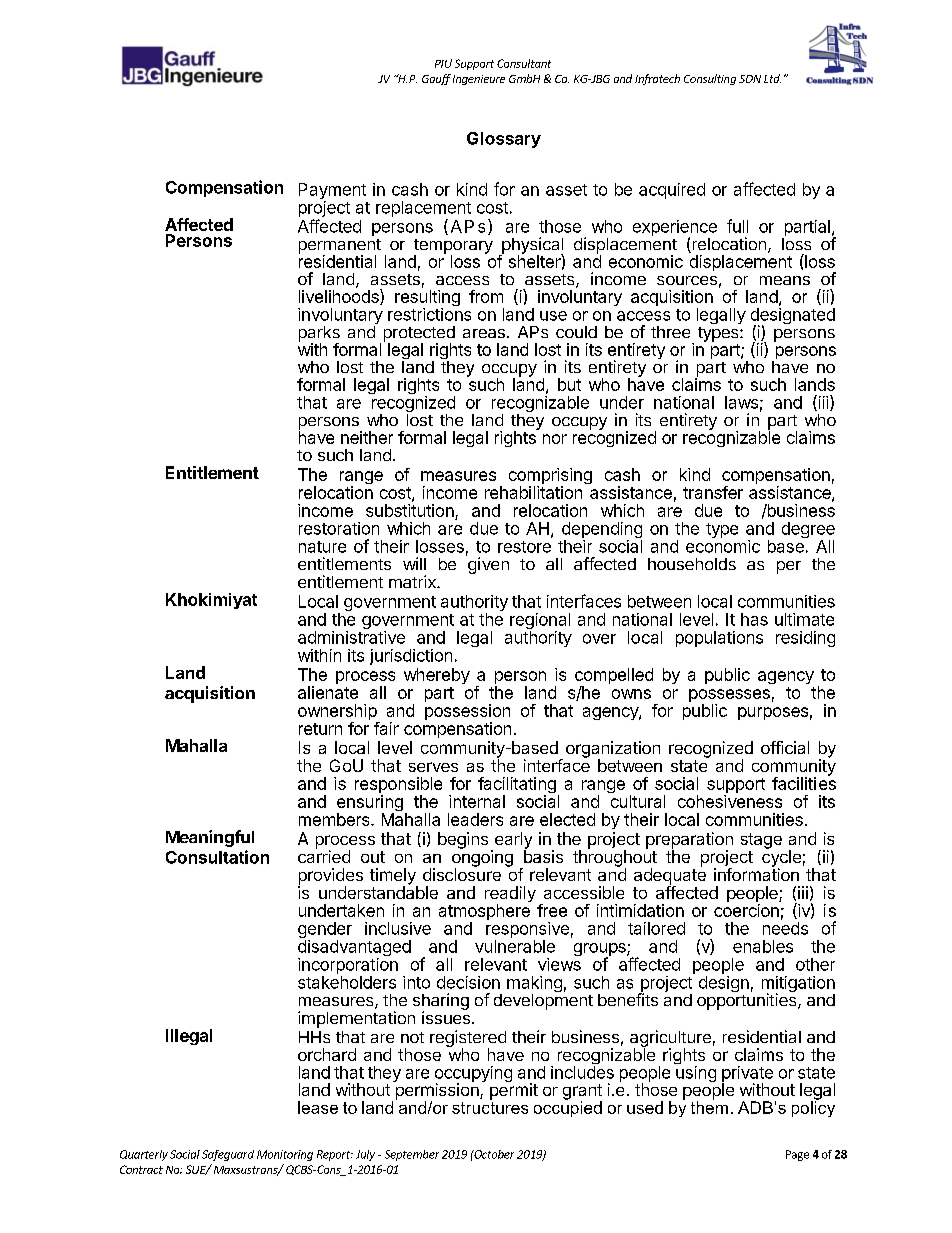 This image has width=952, height=1233. What do you see at coordinates (332, 192) in the image?
I see `Payment` at bounding box center [332, 192].
